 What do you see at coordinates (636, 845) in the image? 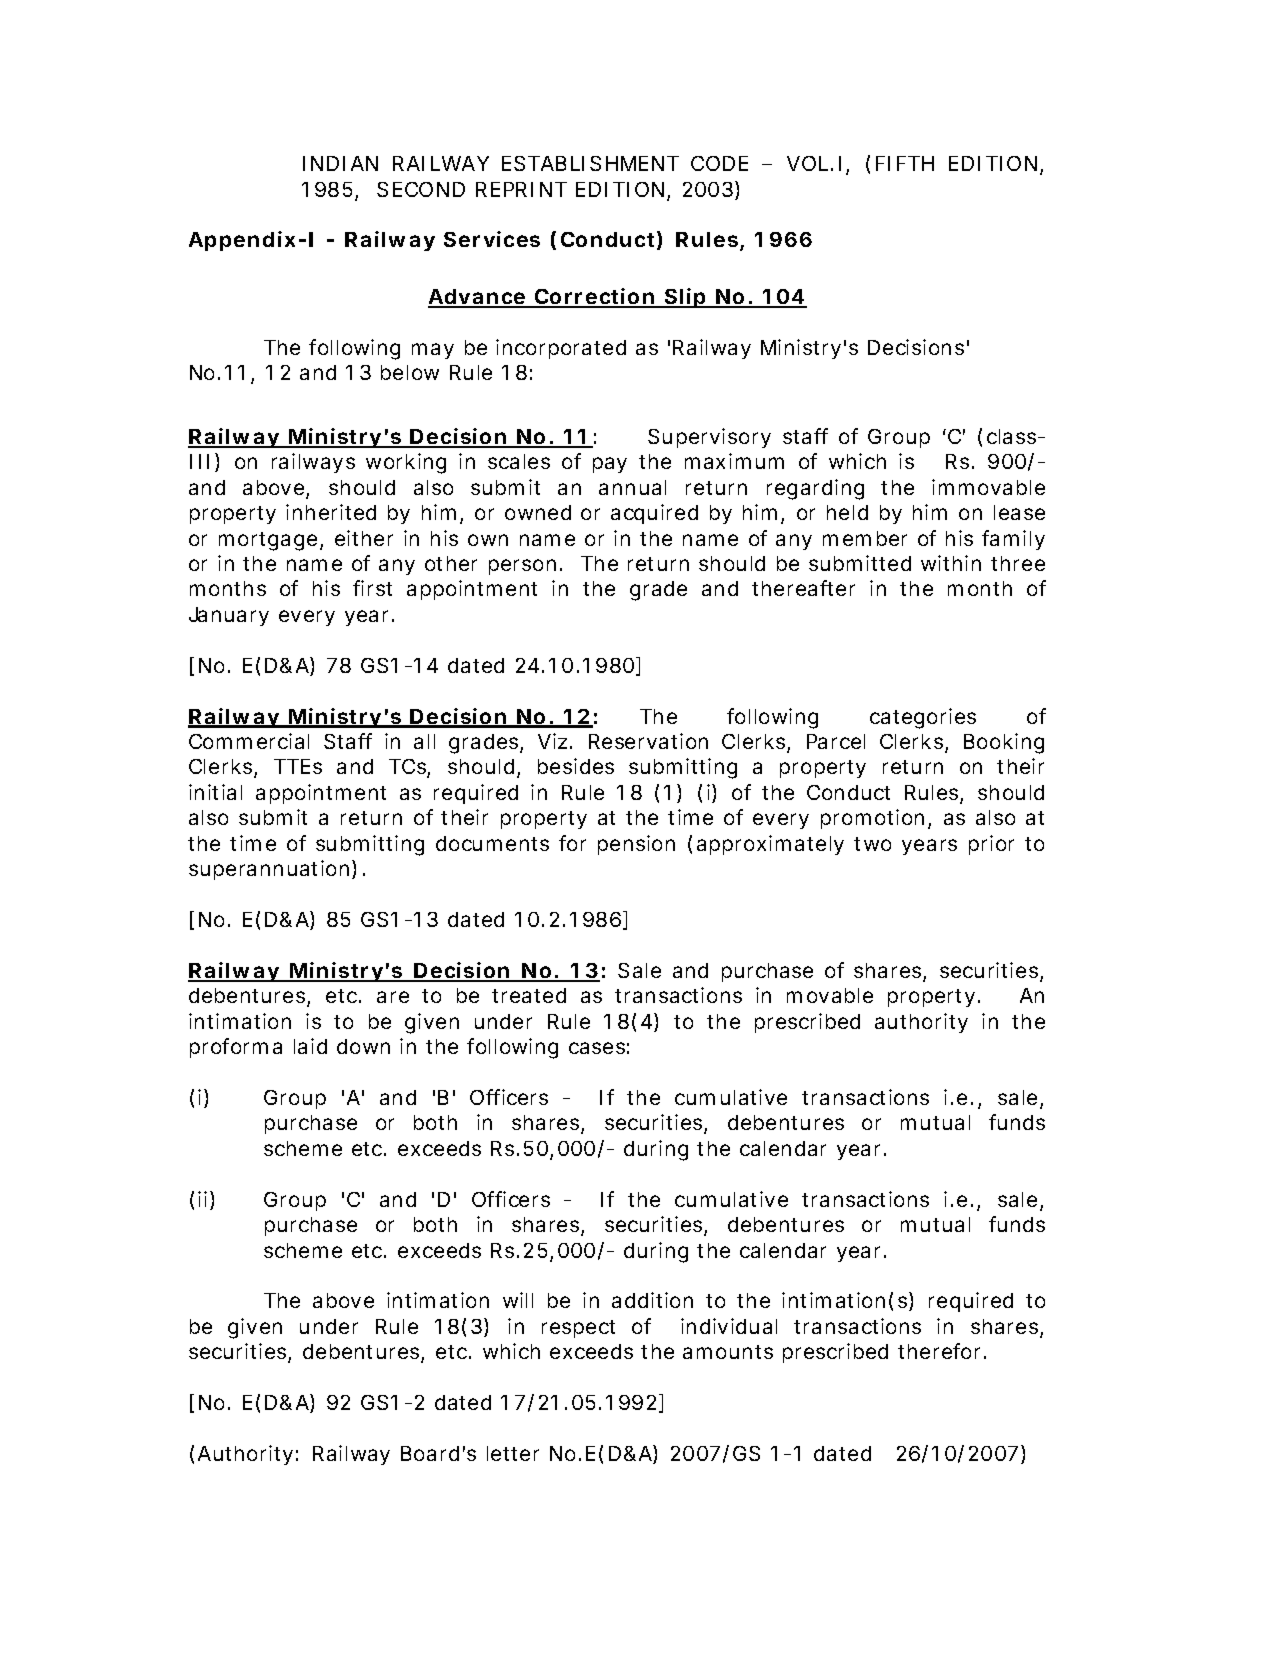
I see `pension` at bounding box center [636, 845].
